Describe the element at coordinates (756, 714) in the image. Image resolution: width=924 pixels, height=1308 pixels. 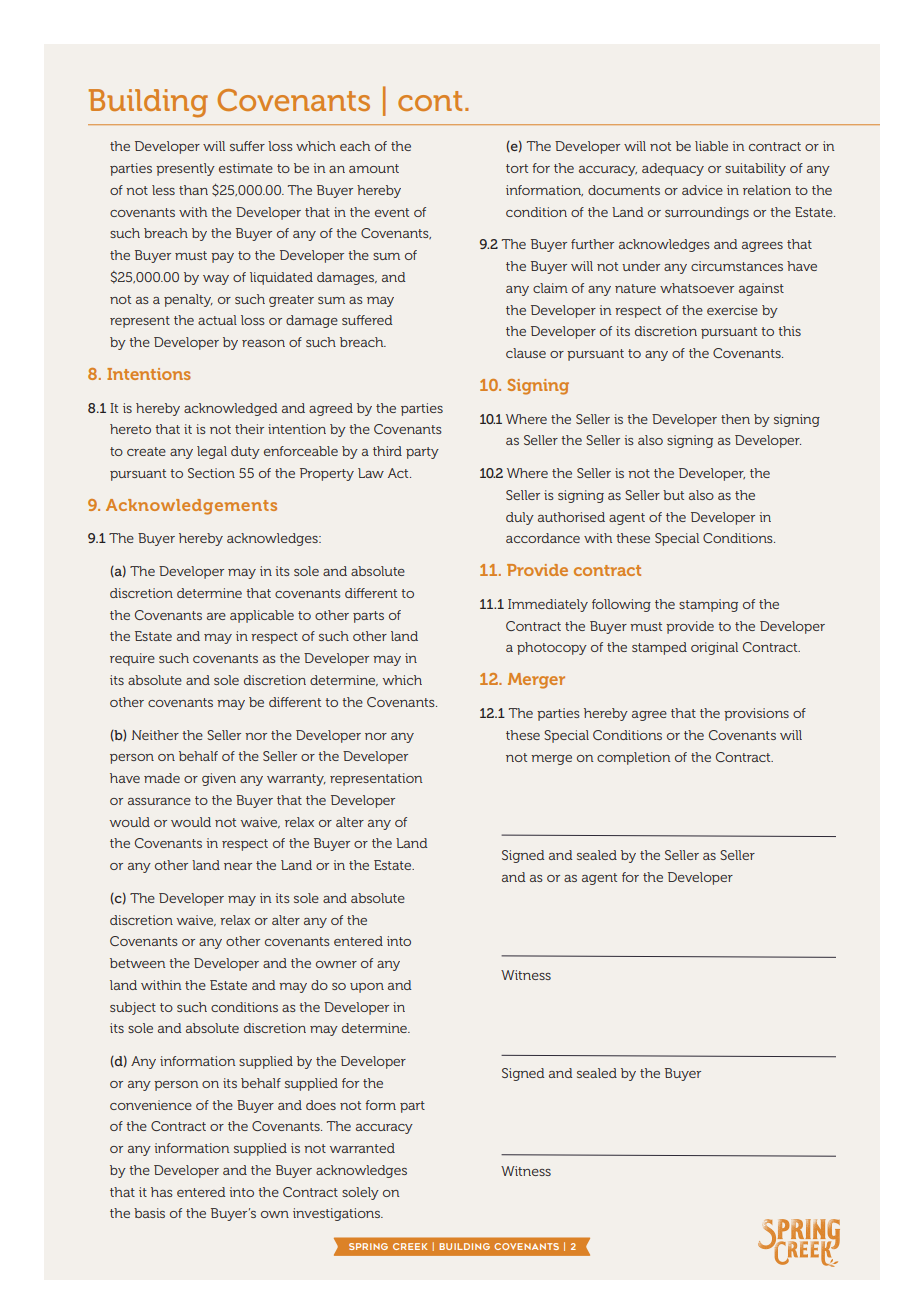
I see `provisions` at that location.
